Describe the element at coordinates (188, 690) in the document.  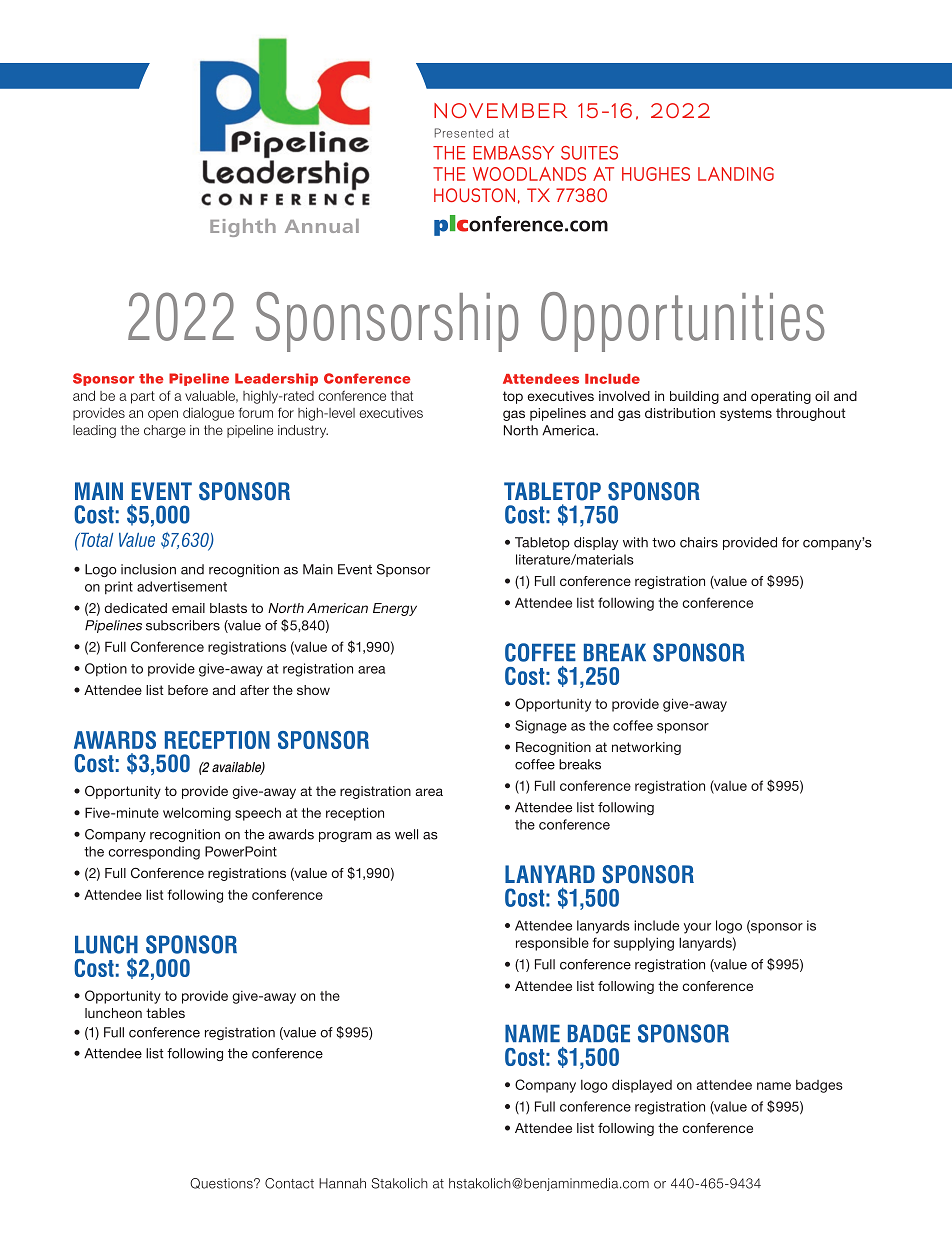
I see `before` at that location.
